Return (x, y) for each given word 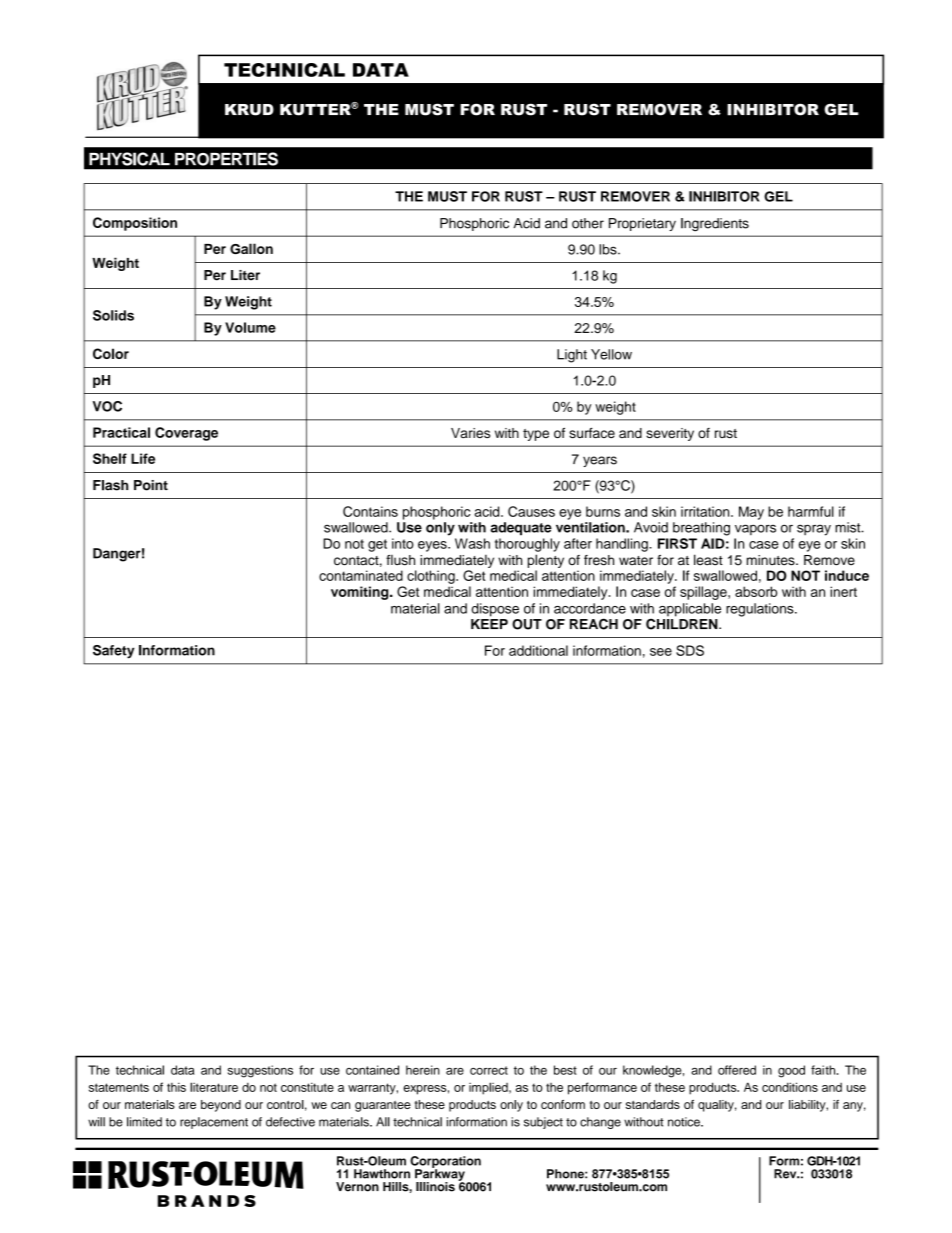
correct (489, 1070)
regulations (761, 610)
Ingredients (715, 225)
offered (737, 1070)
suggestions (260, 1071)
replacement (214, 1123)
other (588, 223)
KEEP (489, 624)
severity (670, 434)
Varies (470, 433)
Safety (114, 652)
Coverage (186, 434)
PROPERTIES (226, 159)
